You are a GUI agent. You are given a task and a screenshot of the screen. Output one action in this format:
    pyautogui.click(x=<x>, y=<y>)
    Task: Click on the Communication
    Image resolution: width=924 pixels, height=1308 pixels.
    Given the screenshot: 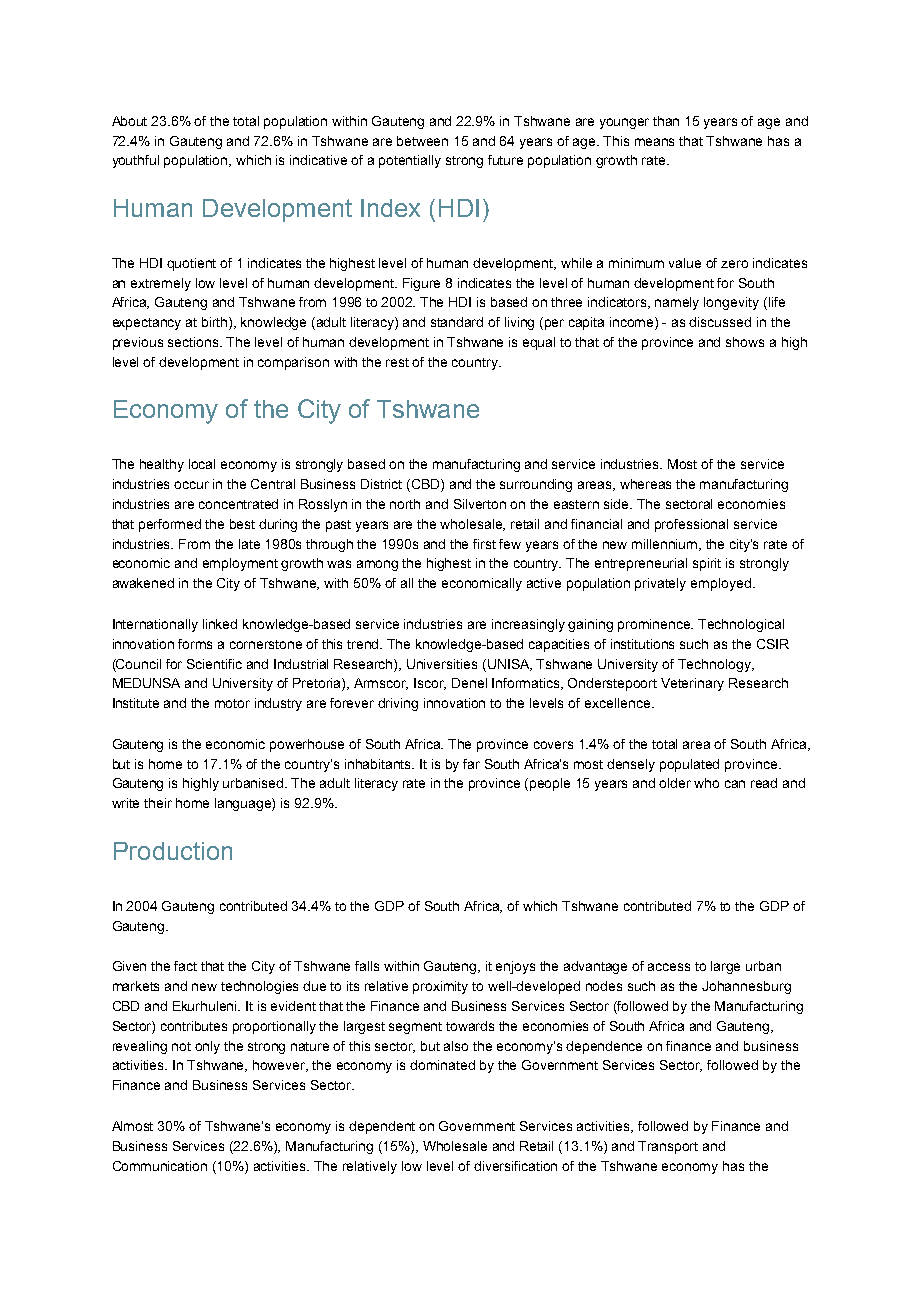 What is the action you would take?
    pyautogui.click(x=160, y=1166)
